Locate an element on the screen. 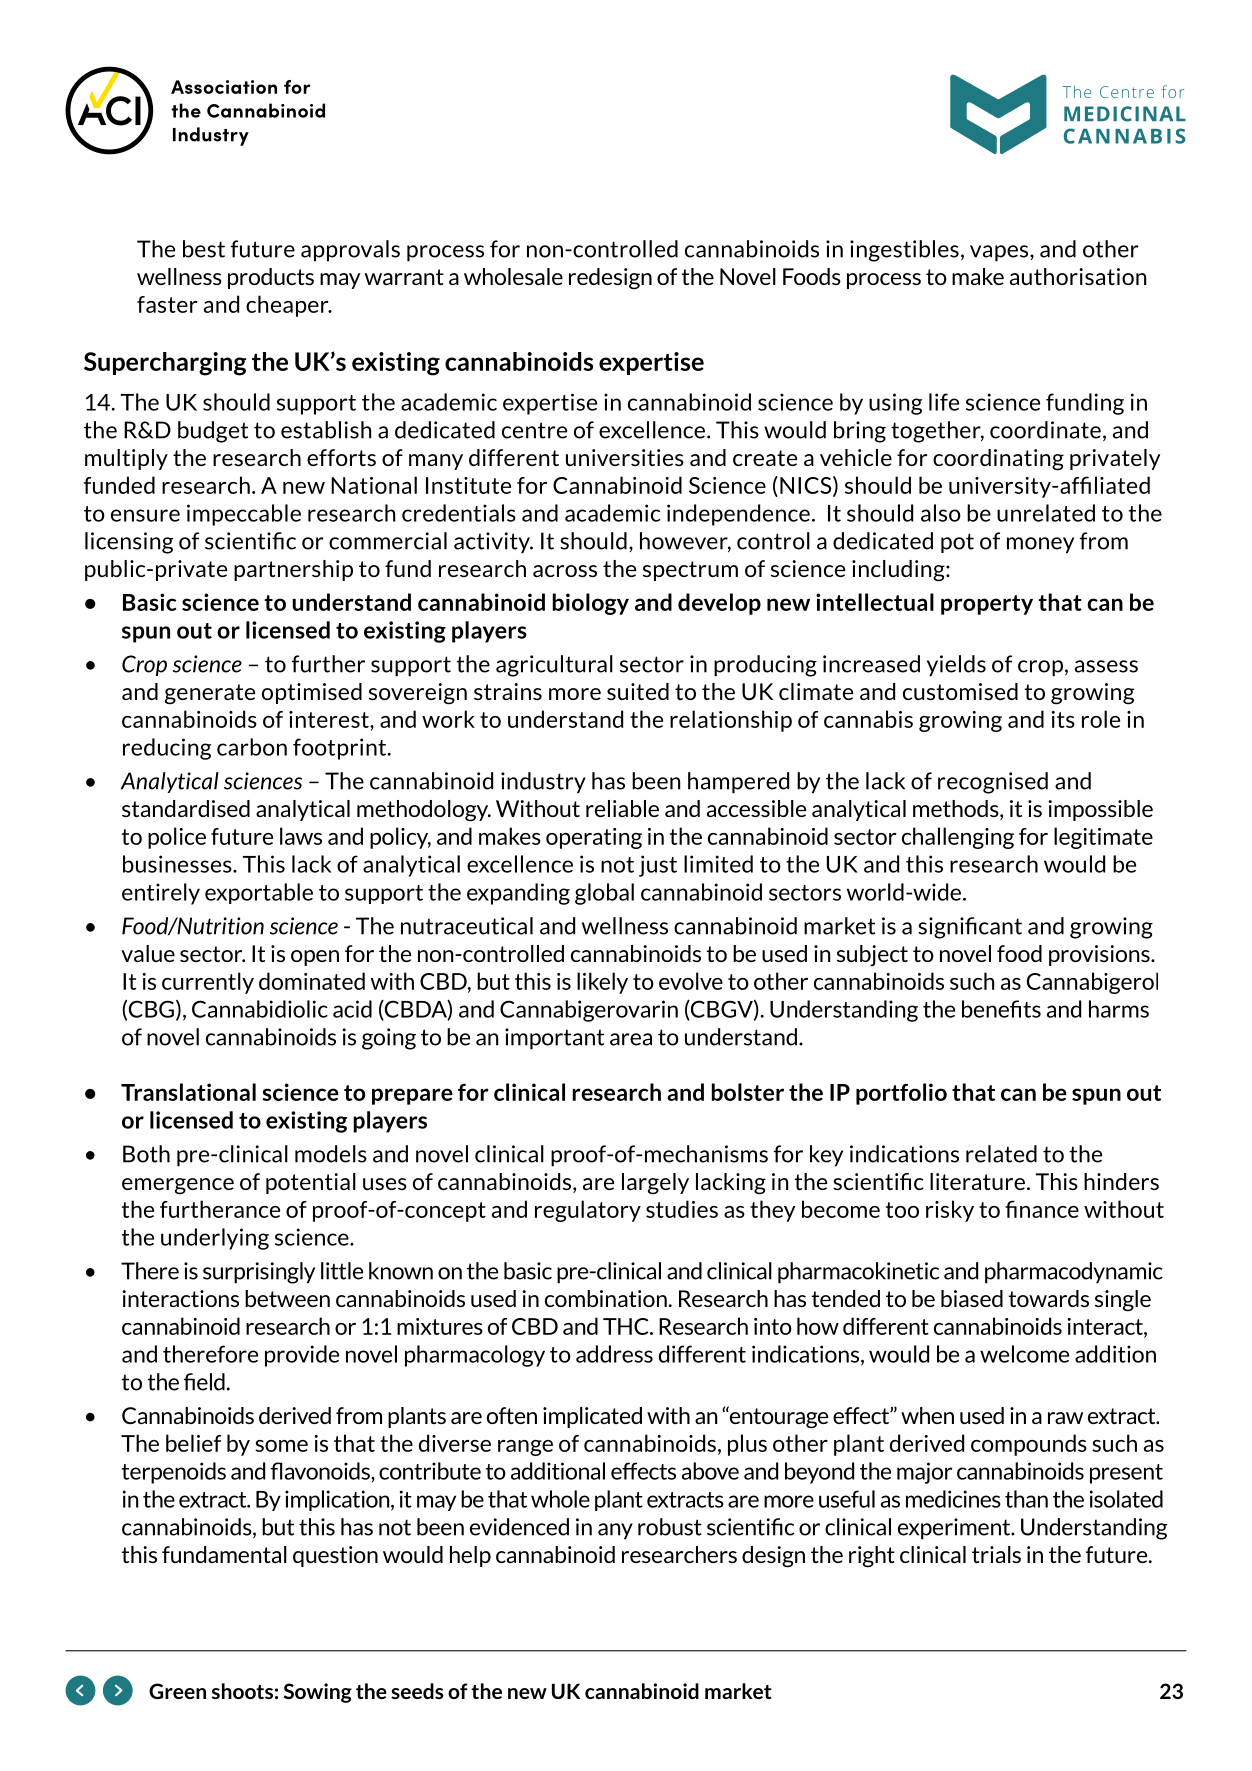  significant is located at coordinates (970, 928).
